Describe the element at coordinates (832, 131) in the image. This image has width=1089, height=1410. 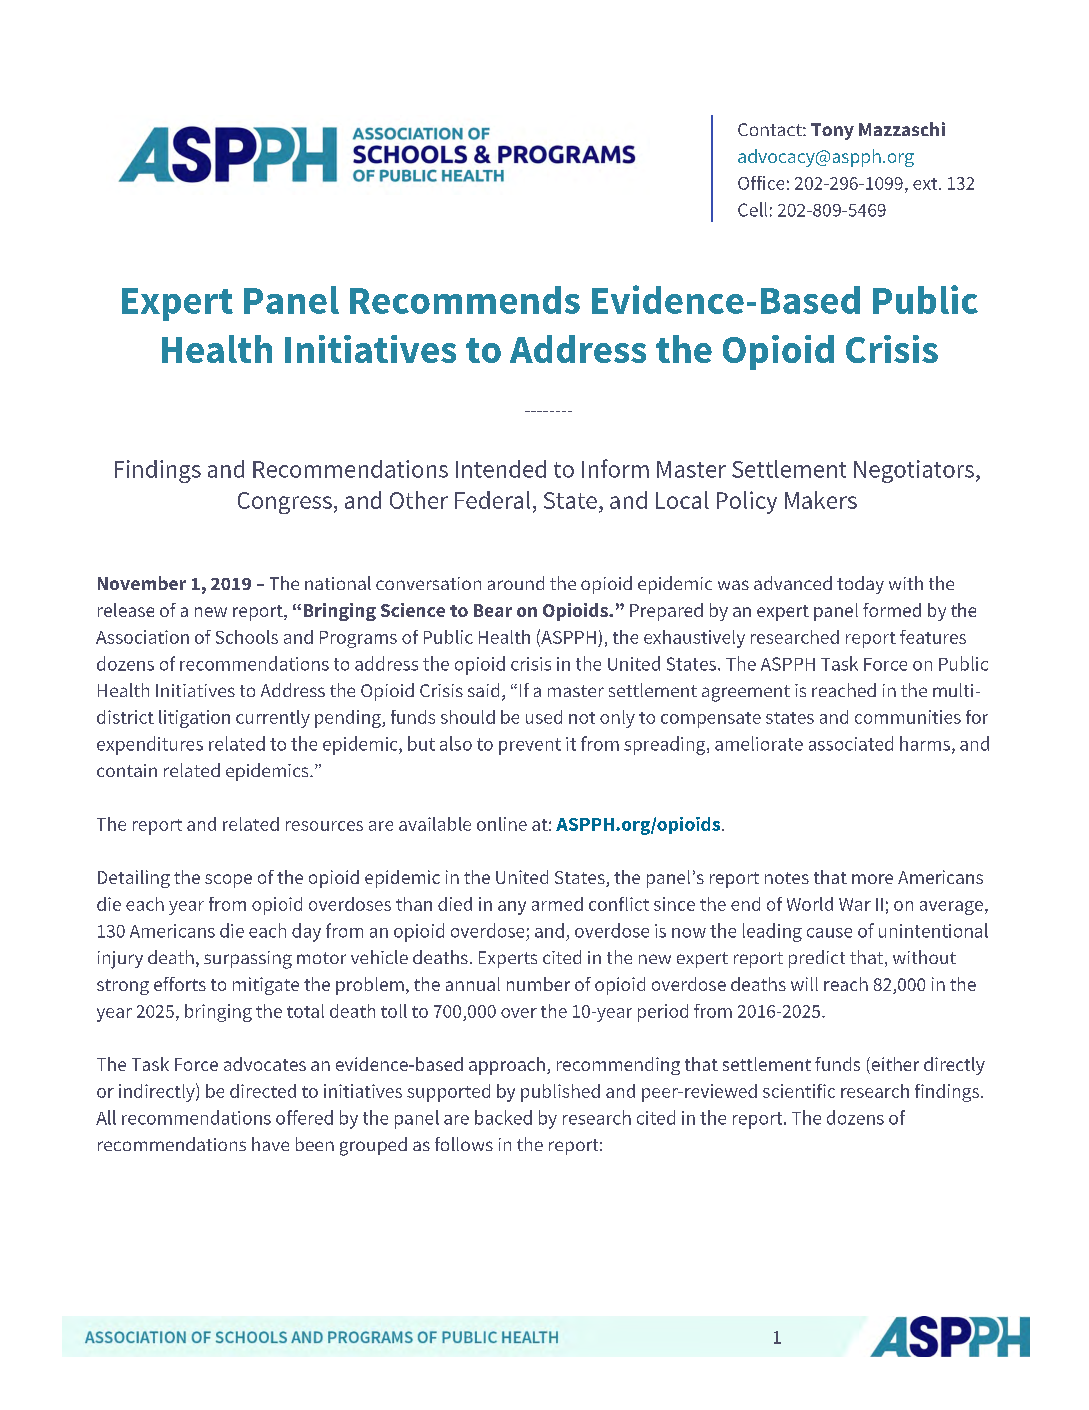
I see `Tony` at that location.
